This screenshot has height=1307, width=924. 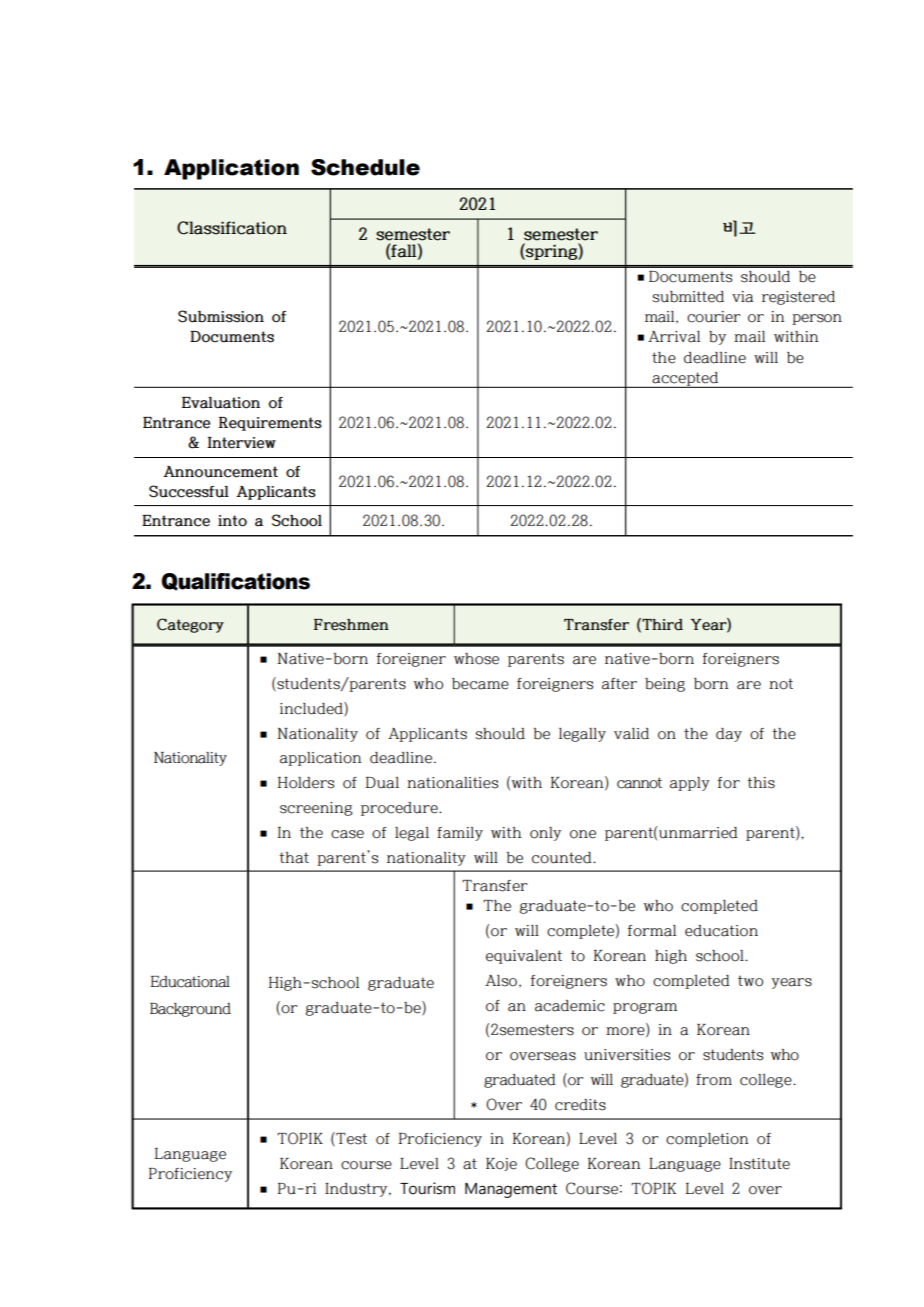 What do you see at coordinates (190, 625) in the screenshot?
I see `Category` at bounding box center [190, 625].
